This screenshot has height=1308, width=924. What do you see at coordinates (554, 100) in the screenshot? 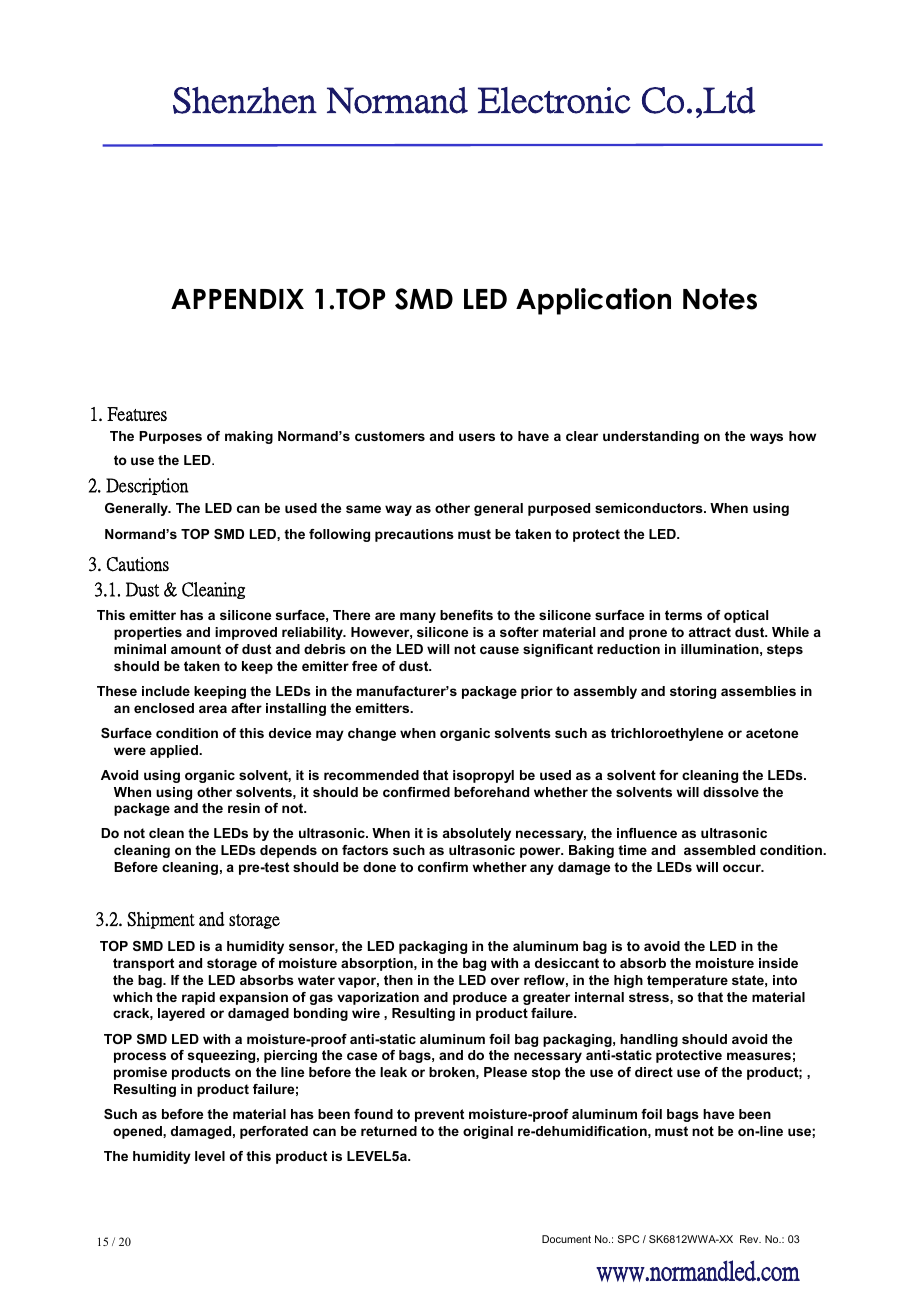
I see `Electronic` at bounding box center [554, 100].
